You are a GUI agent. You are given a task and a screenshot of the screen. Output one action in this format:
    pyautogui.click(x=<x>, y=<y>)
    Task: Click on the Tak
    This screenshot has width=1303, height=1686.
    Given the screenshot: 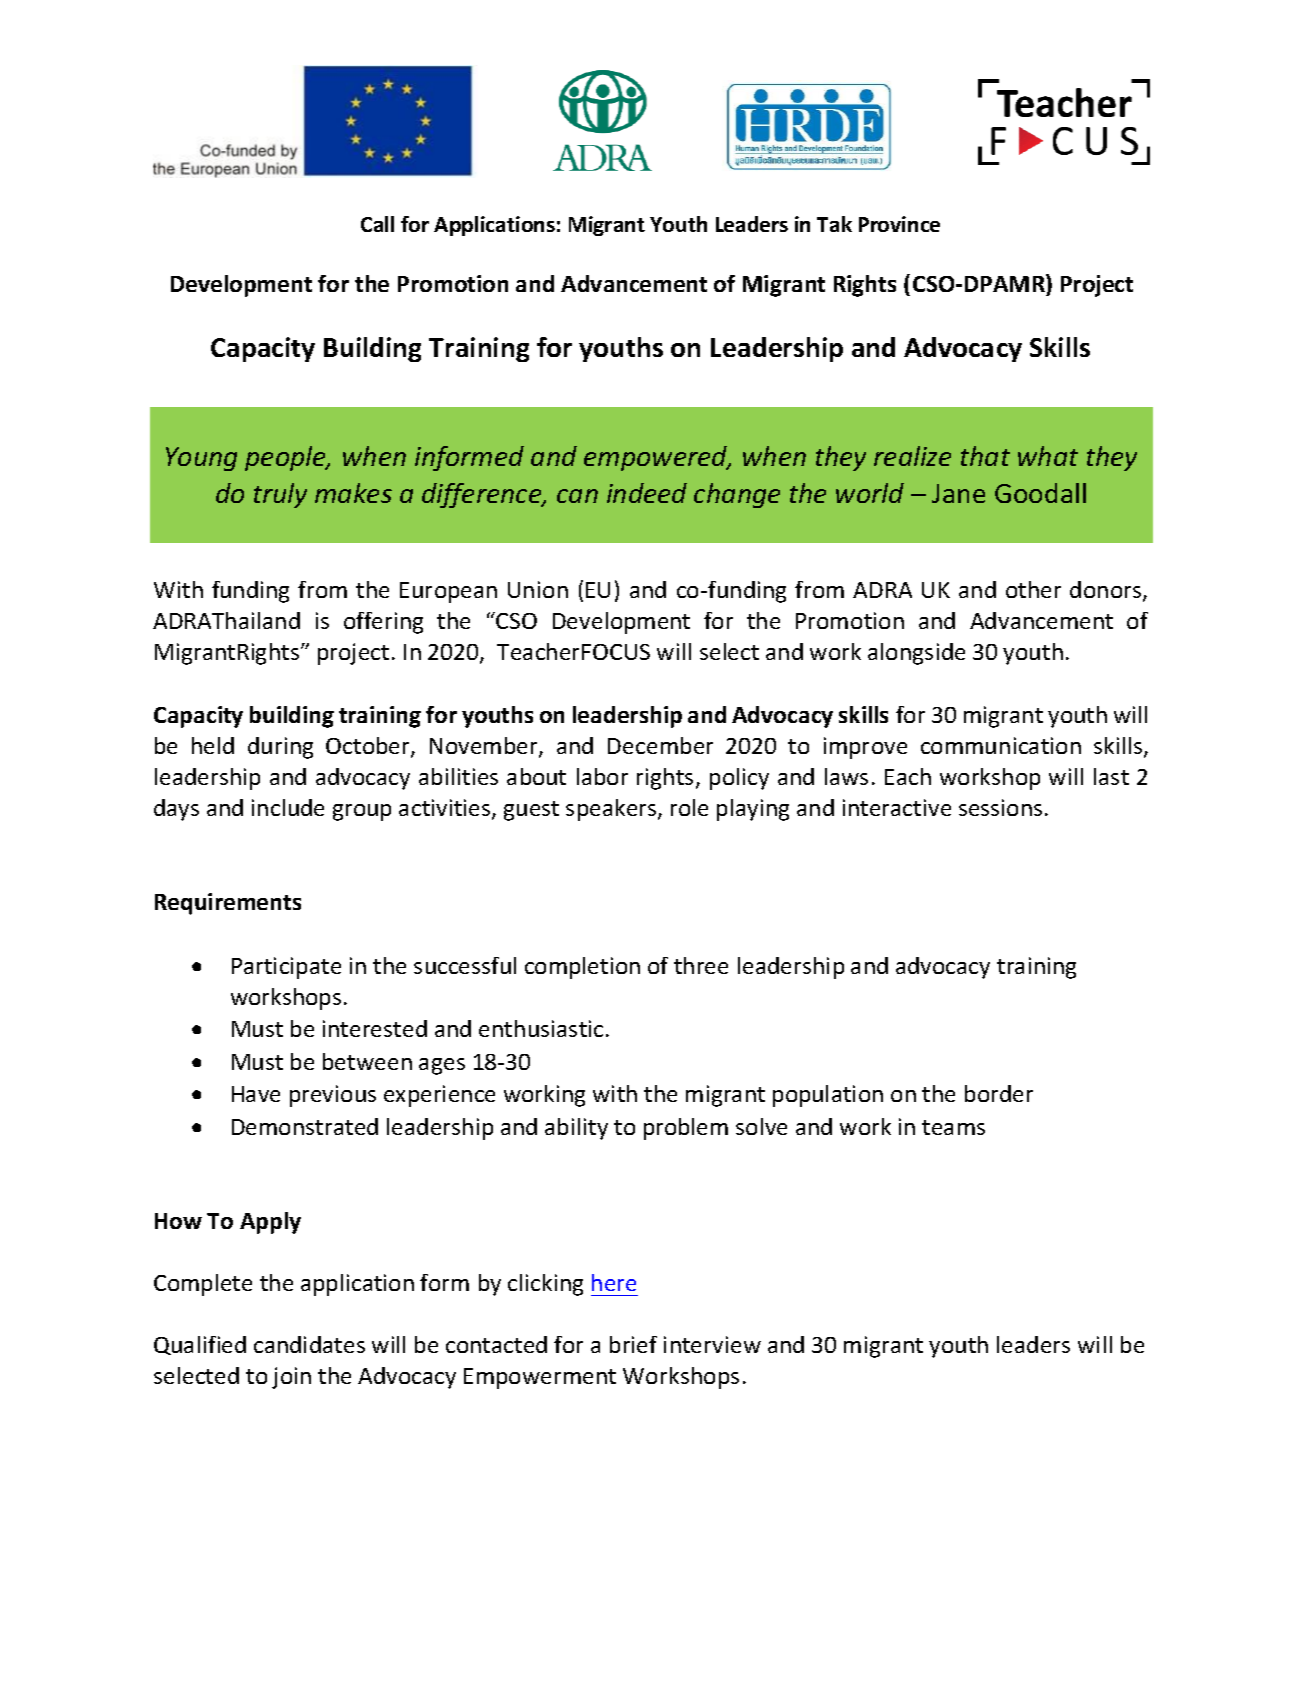 What is the action you would take?
    pyautogui.click(x=834, y=224)
